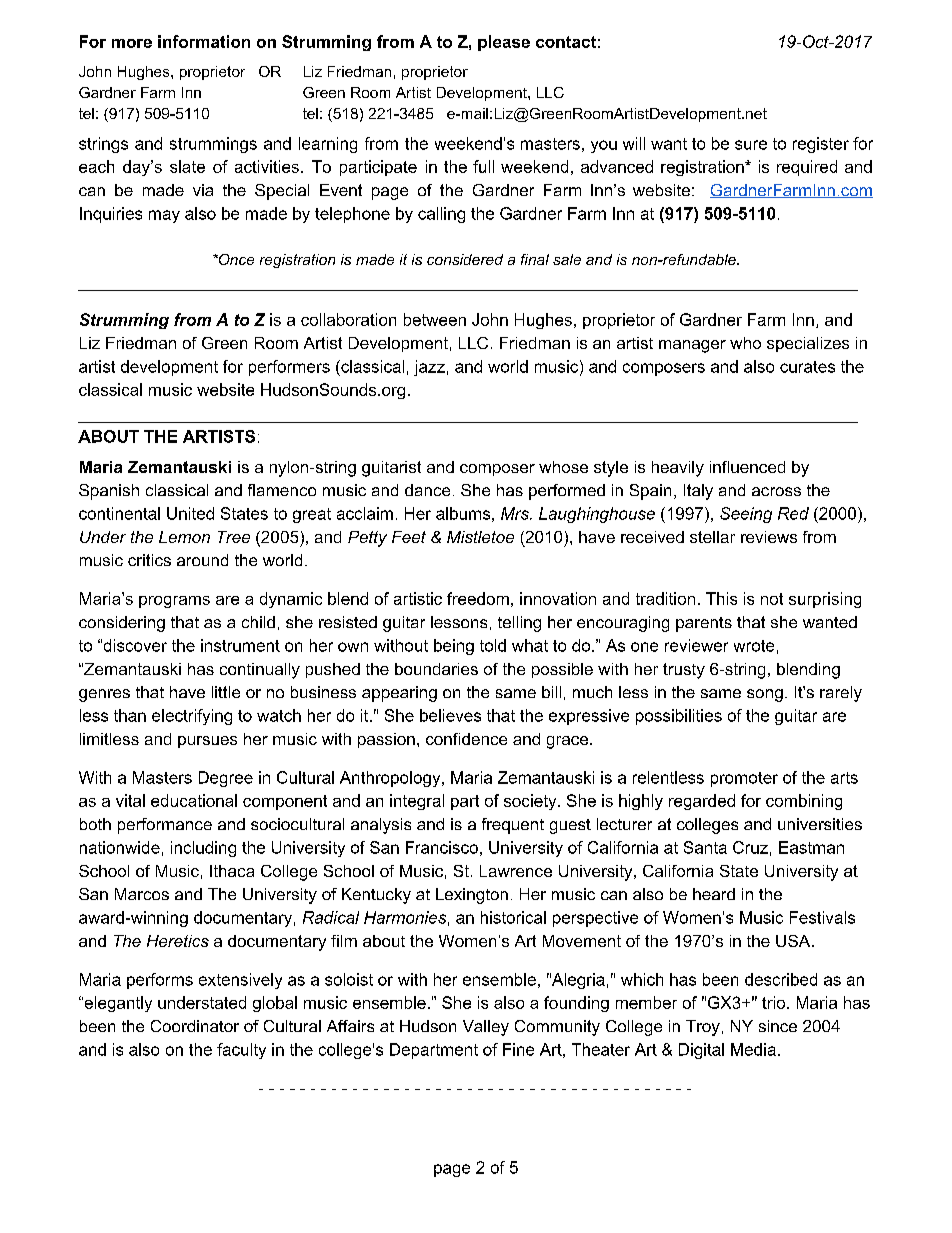 Image resolution: width=952 pixels, height=1233 pixels. What do you see at coordinates (289, 368) in the page?
I see `performers` at bounding box center [289, 368].
